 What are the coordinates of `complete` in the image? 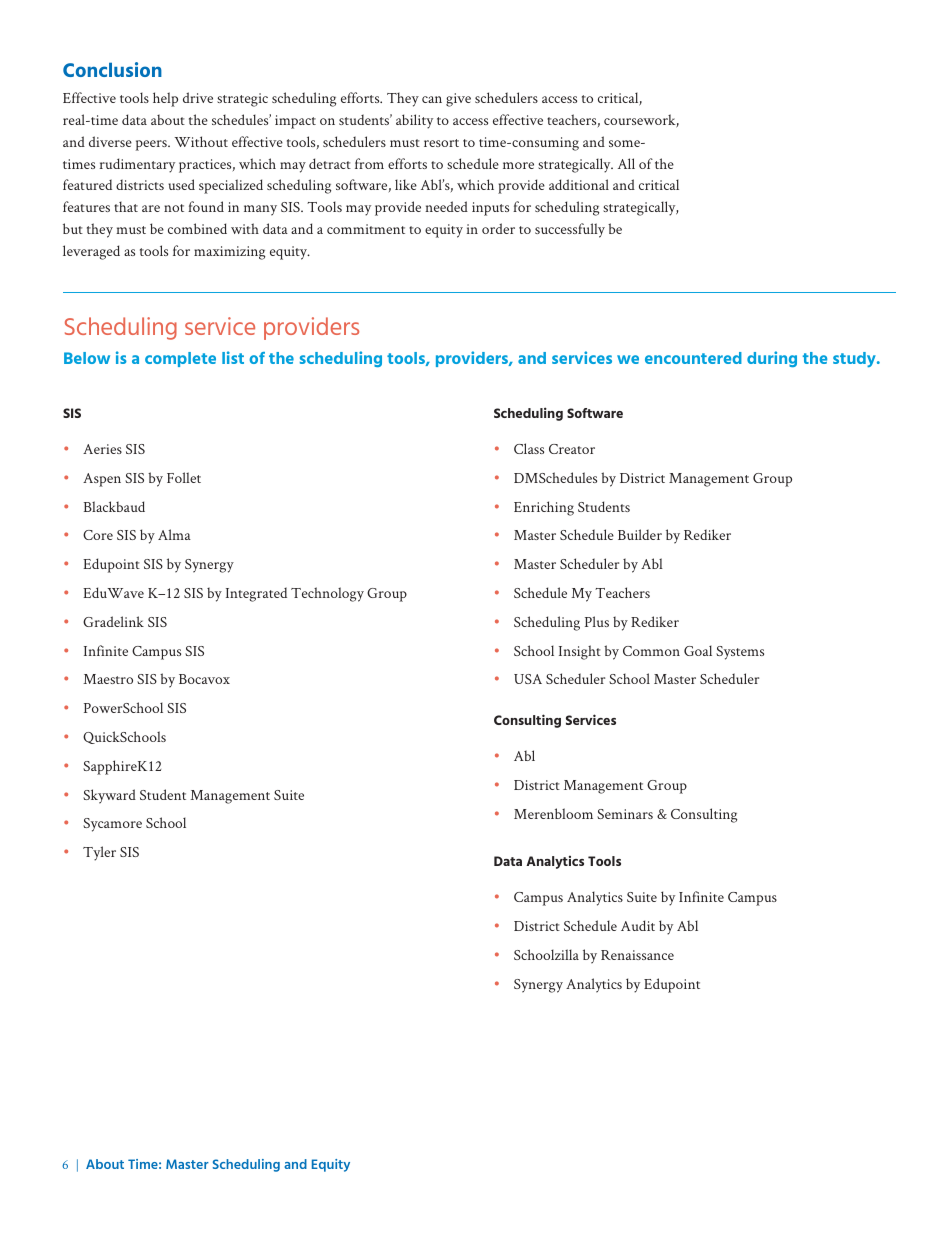 It's located at (180, 359).
